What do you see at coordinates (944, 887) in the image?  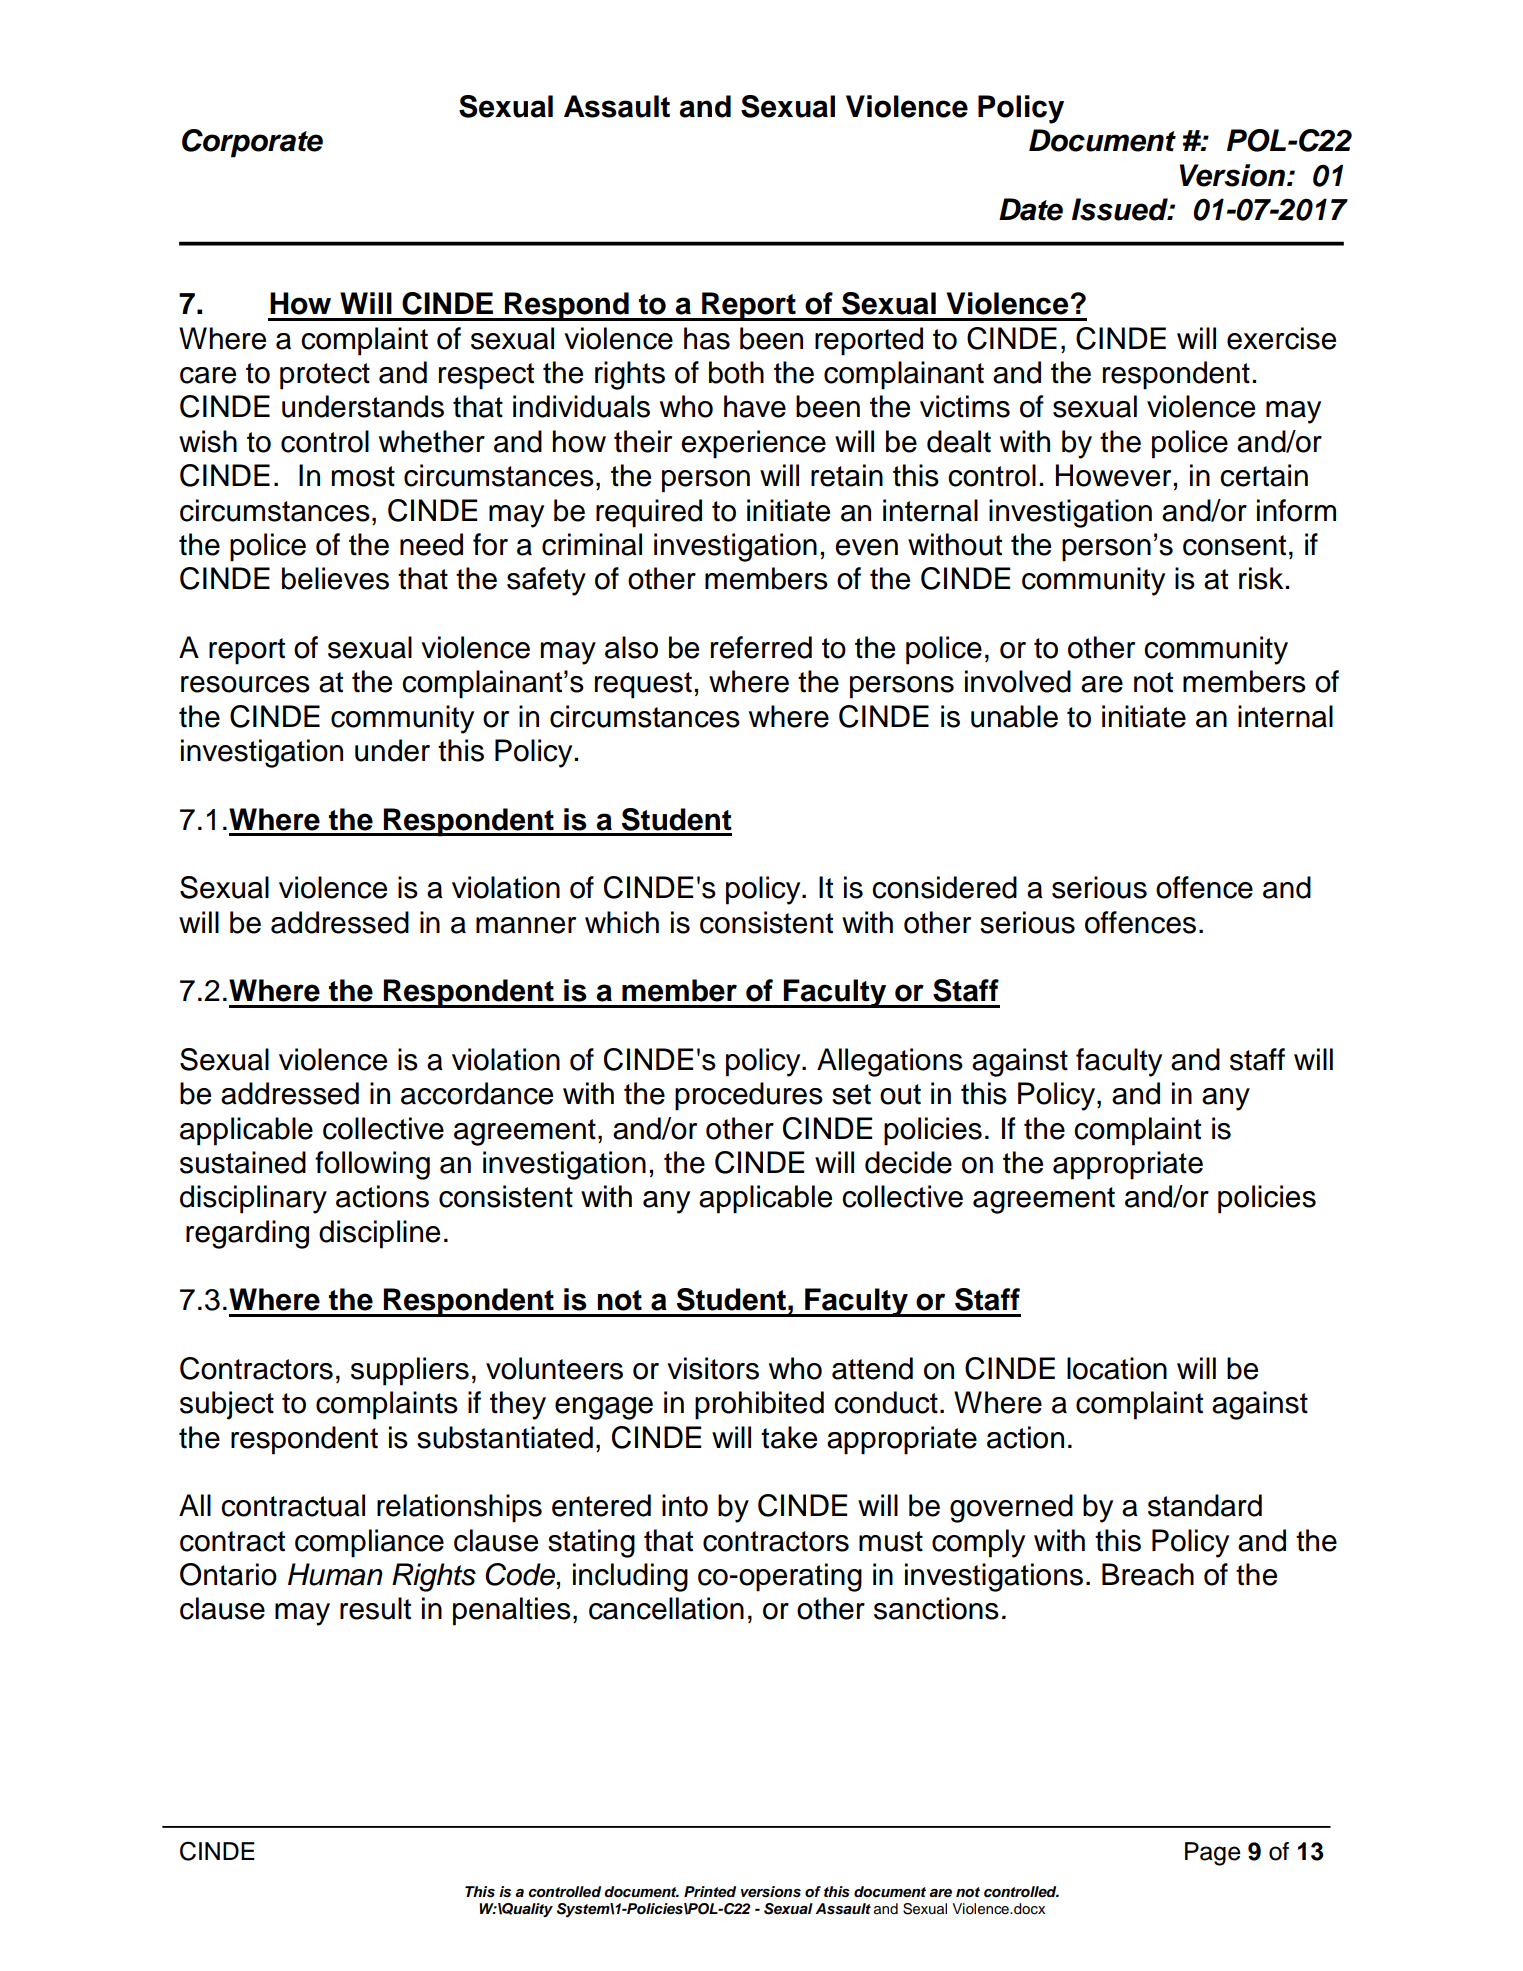 I see `considered` at bounding box center [944, 887].
